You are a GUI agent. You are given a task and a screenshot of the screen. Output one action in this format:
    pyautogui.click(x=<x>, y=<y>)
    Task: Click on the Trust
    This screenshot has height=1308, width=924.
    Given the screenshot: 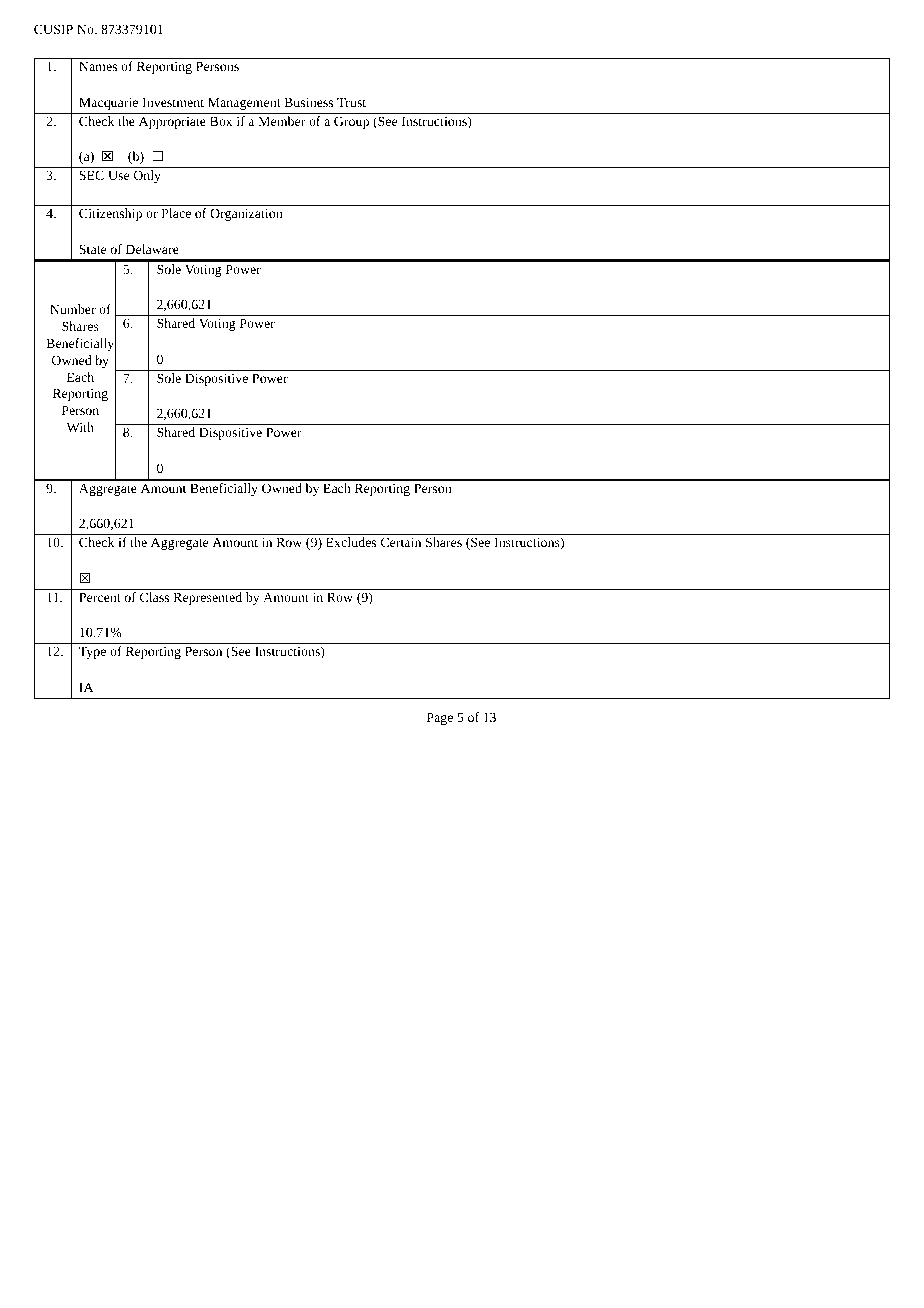 What is the action you would take?
    pyautogui.click(x=351, y=102)
